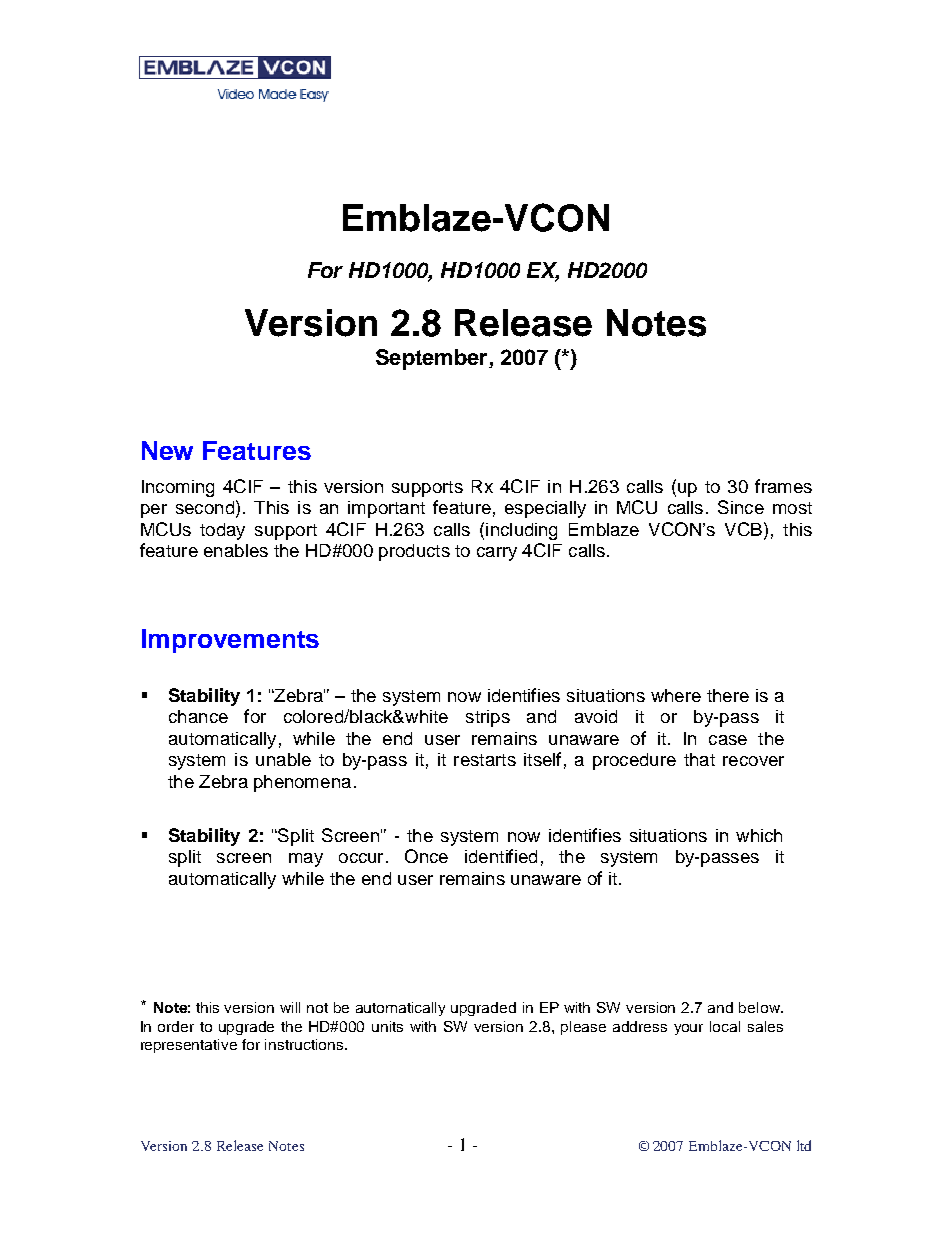 Image resolution: width=952 pixels, height=1233 pixels. Describe the element at coordinates (387, 1026) in the screenshot. I see `units` at that location.
